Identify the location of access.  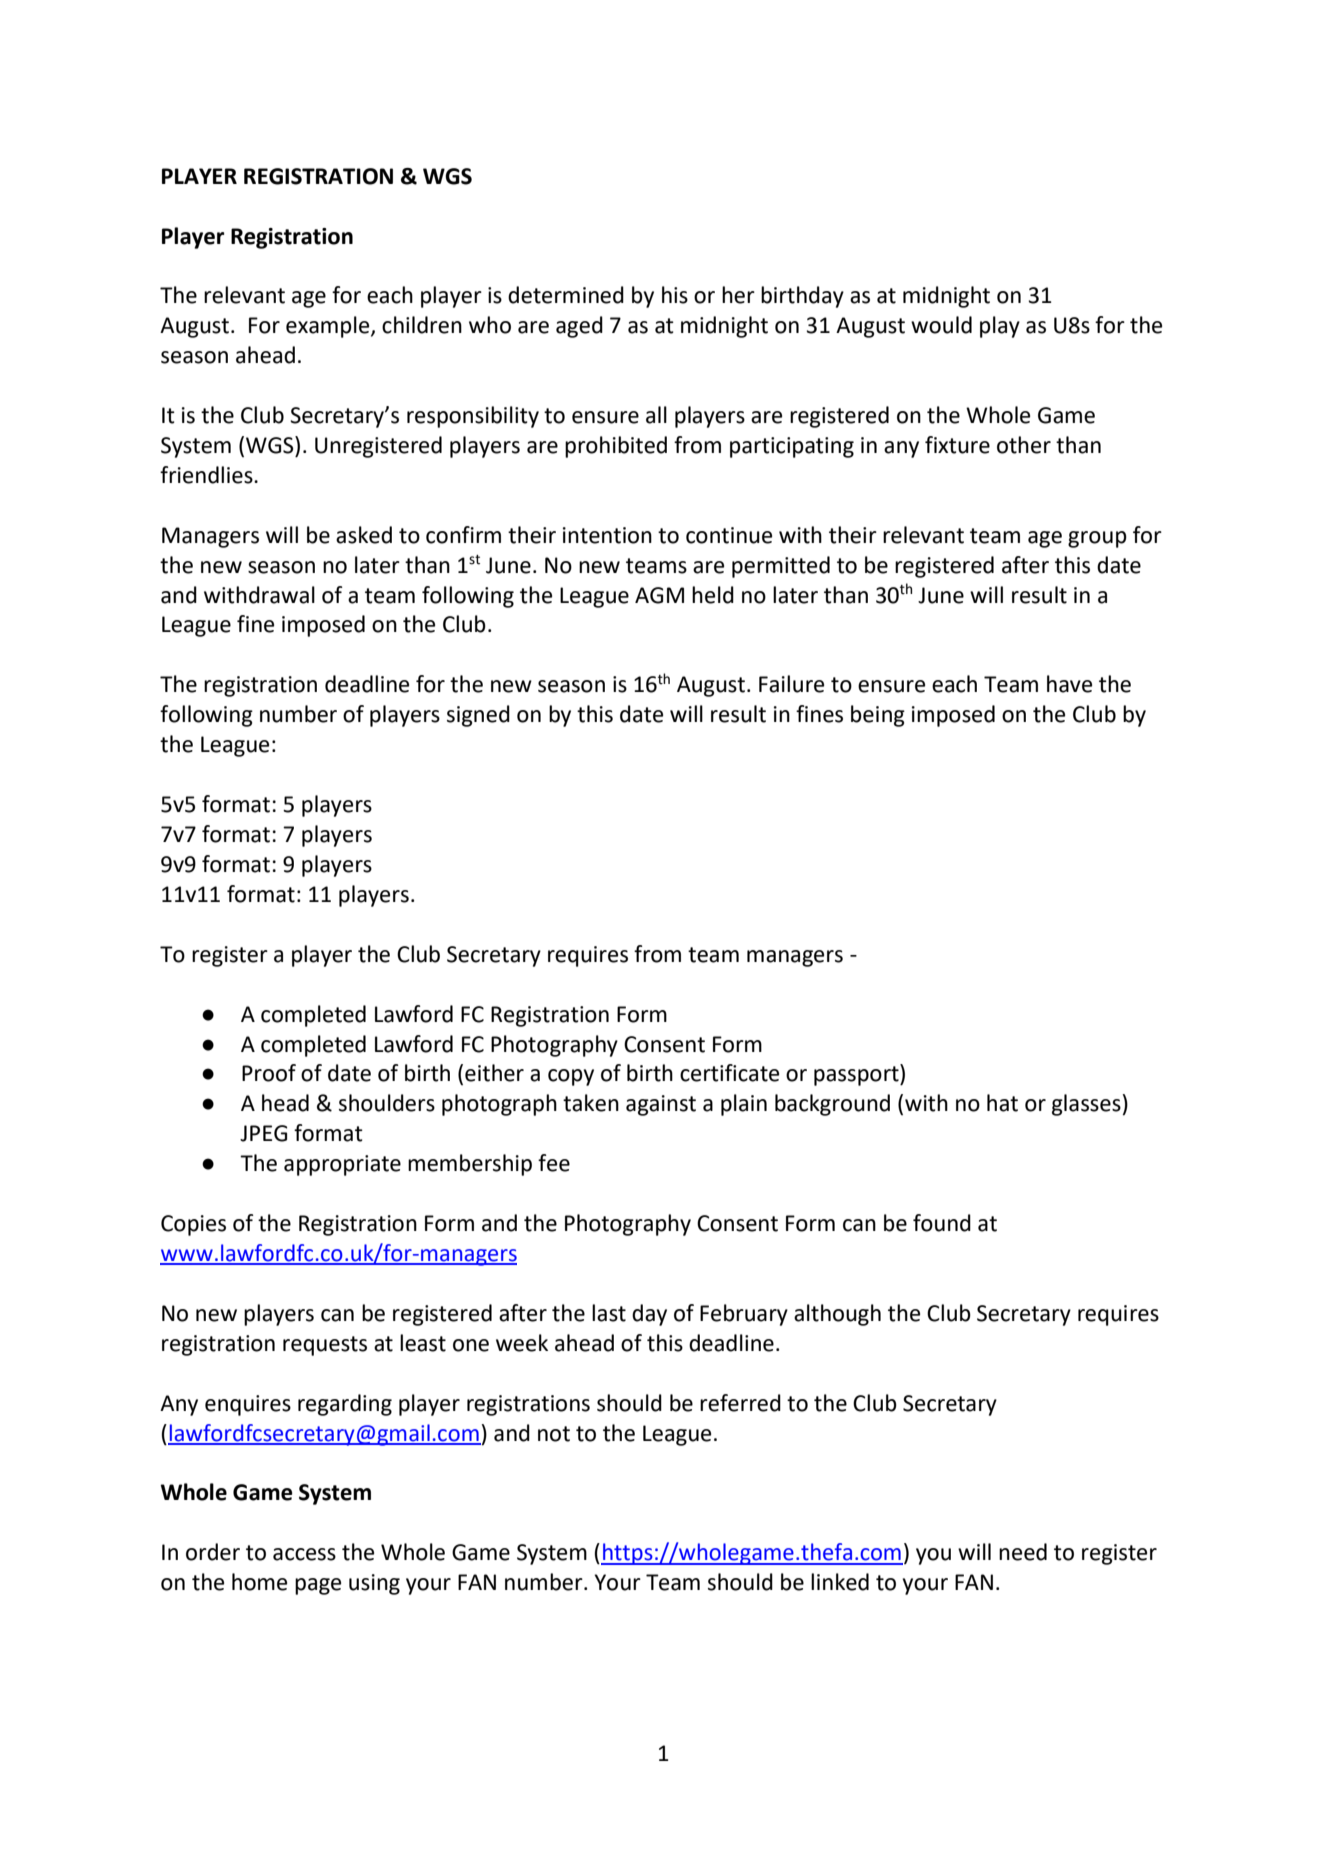
(304, 1554).
